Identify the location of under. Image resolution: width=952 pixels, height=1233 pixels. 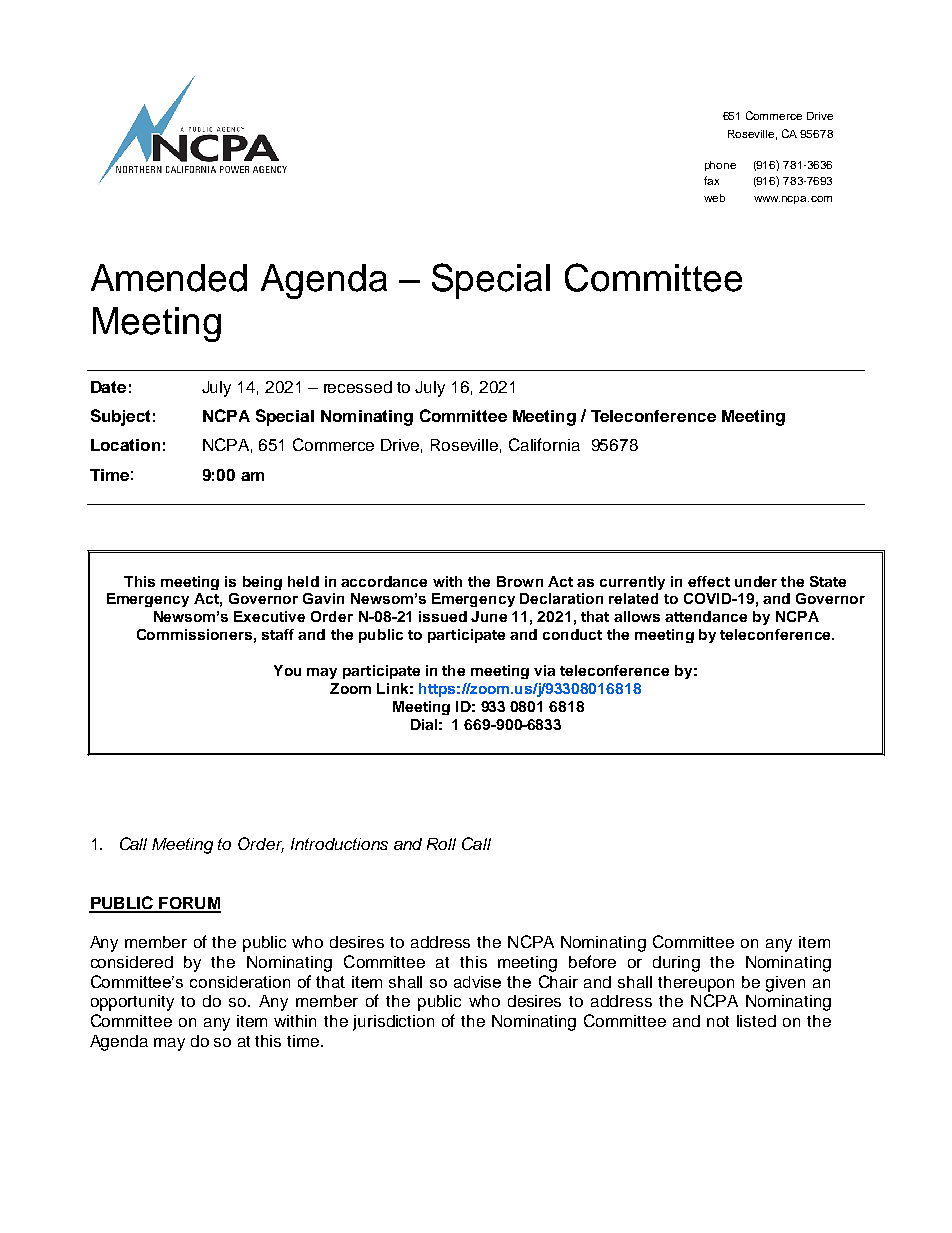
(756, 581).
